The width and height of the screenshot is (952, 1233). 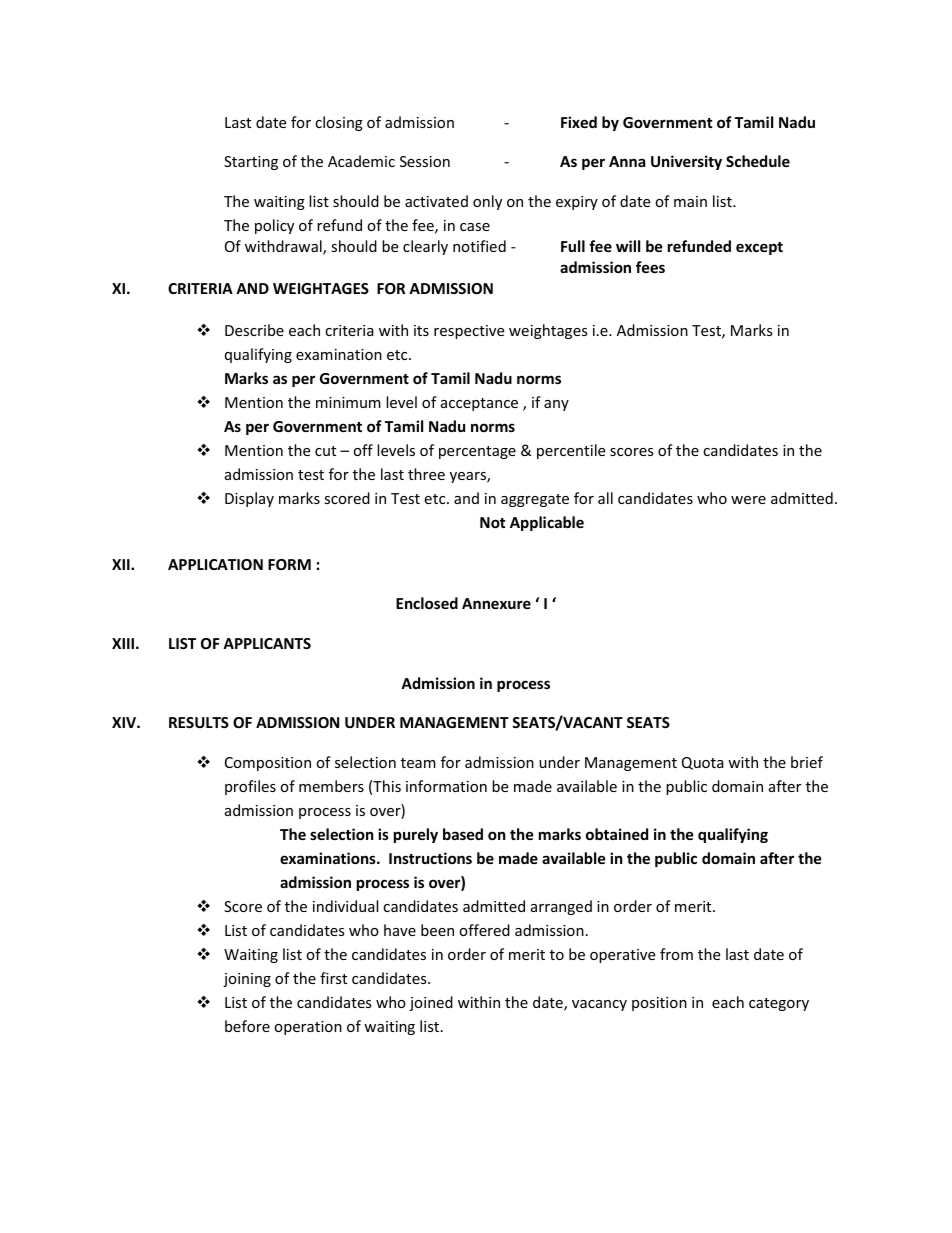 I want to click on only, so click(x=487, y=202).
